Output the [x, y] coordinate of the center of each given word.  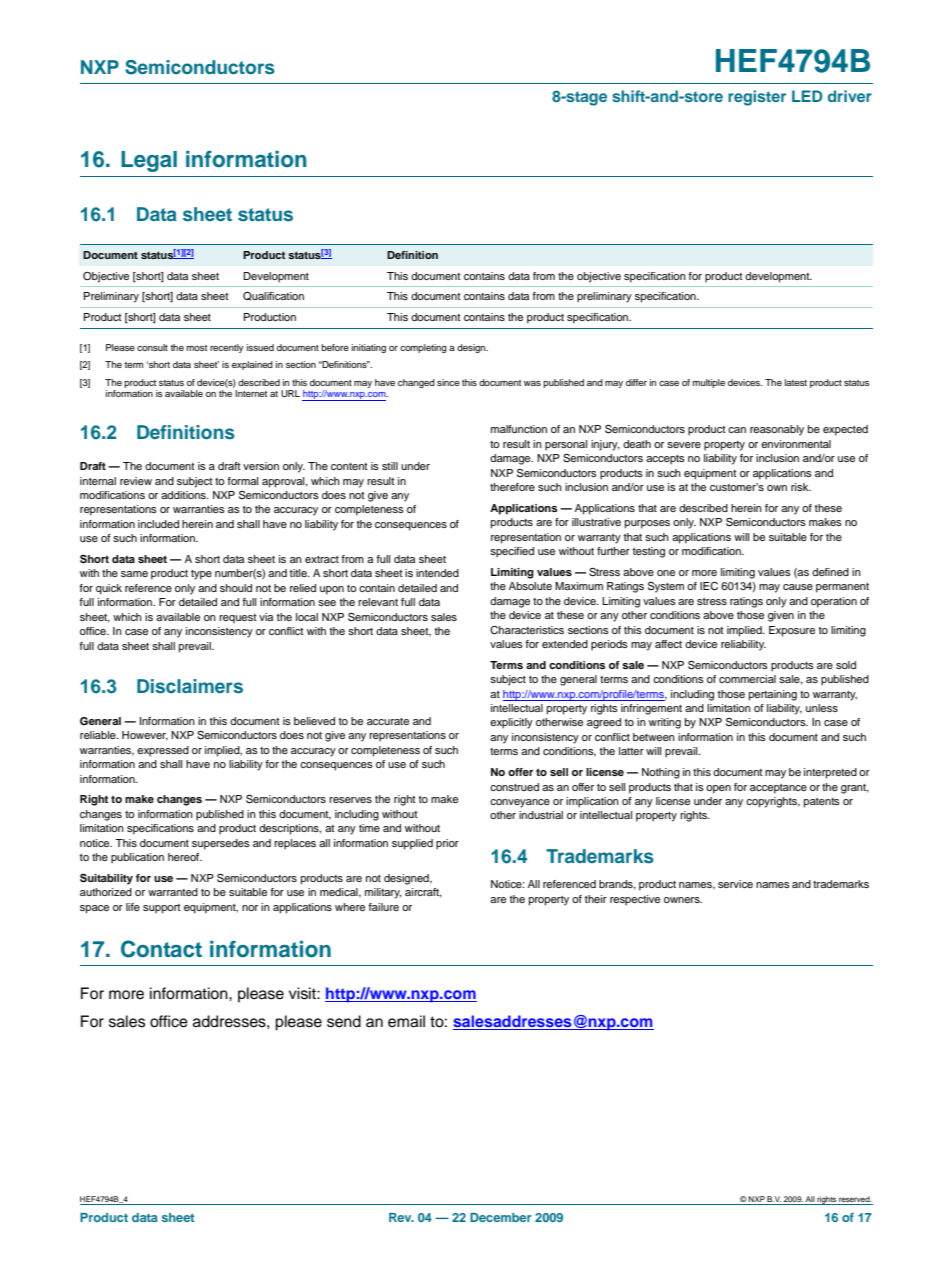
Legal [149, 161]
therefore [512, 487]
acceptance [778, 789]
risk [801, 487]
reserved [855, 1199]
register [757, 98]
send [344, 1021]
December [501, 1217]
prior [447, 844]
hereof [185, 857]
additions [184, 495]
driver [850, 96]
